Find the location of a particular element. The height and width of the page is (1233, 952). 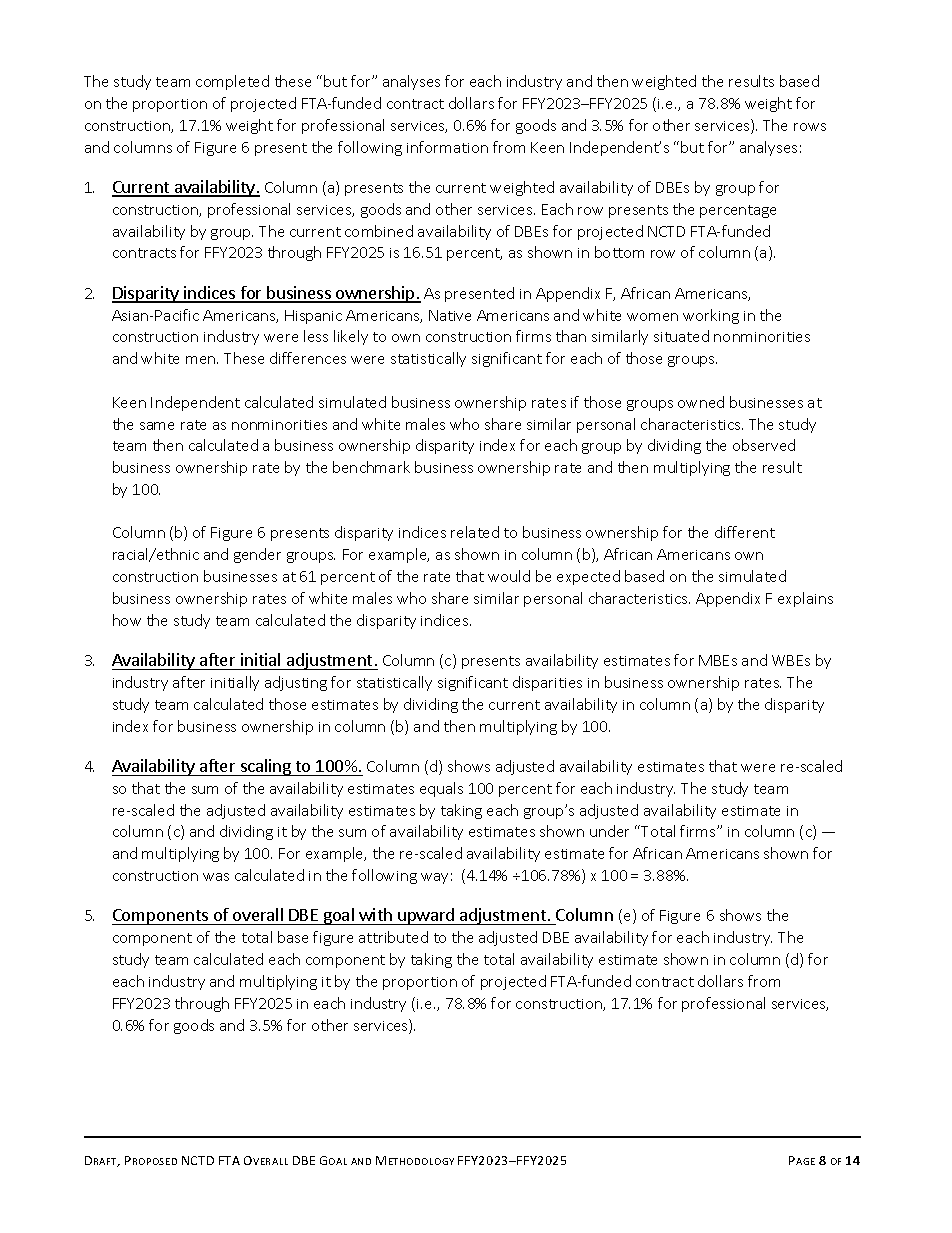

rows is located at coordinates (810, 127).
